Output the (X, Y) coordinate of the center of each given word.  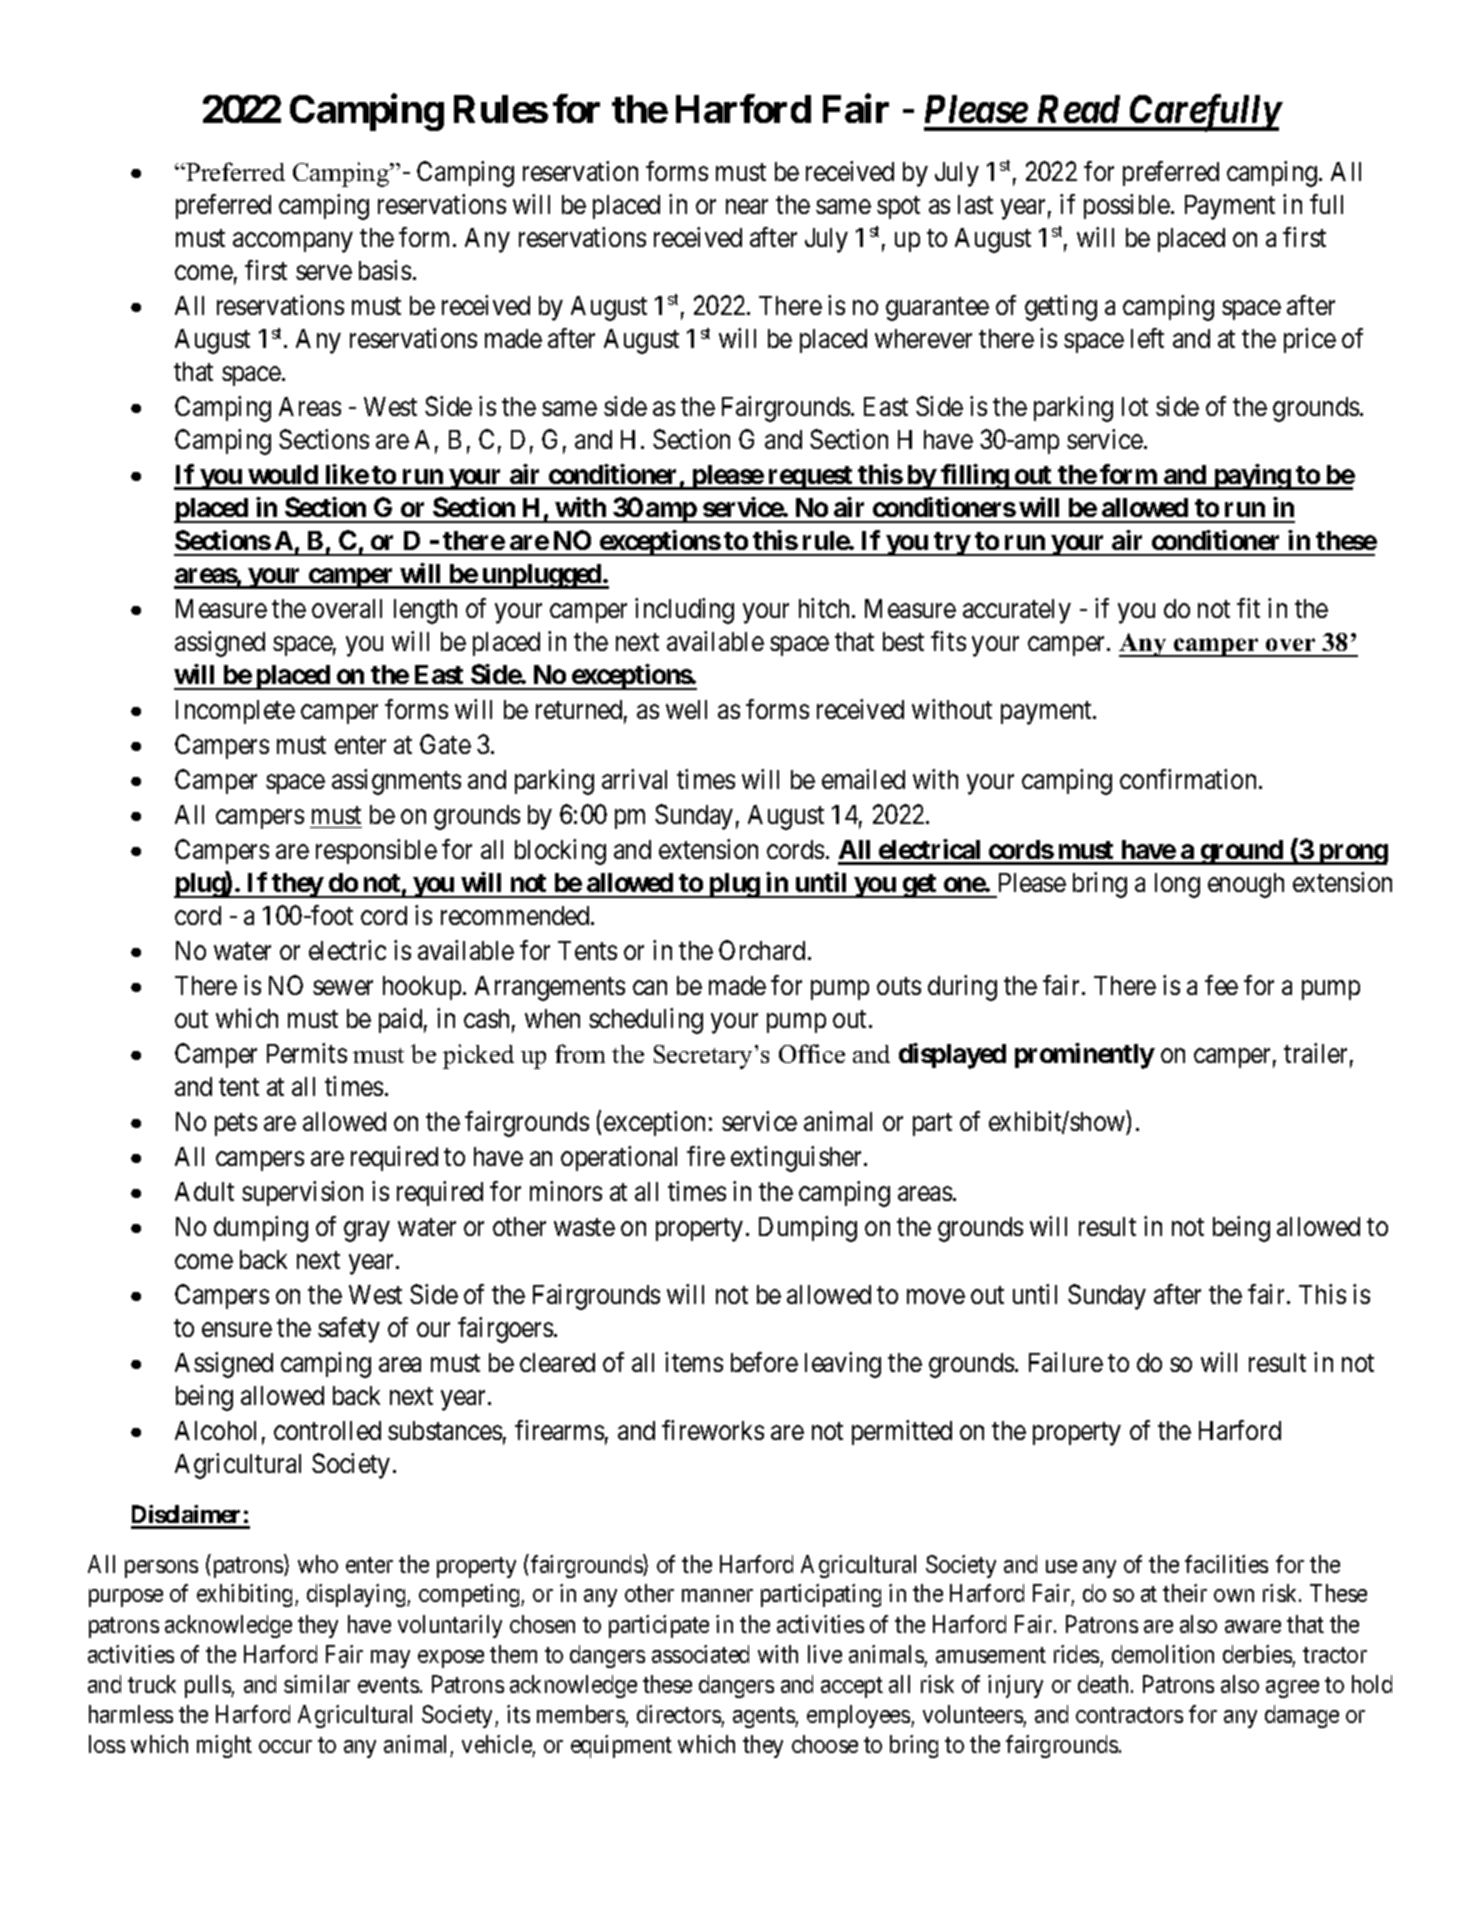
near (747, 207)
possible (1128, 206)
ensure (237, 1330)
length (425, 611)
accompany (292, 243)
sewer (343, 988)
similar (317, 1684)
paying (1251, 477)
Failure (1066, 1362)
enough (1246, 885)
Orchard (764, 950)
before (764, 1362)
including (684, 611)
